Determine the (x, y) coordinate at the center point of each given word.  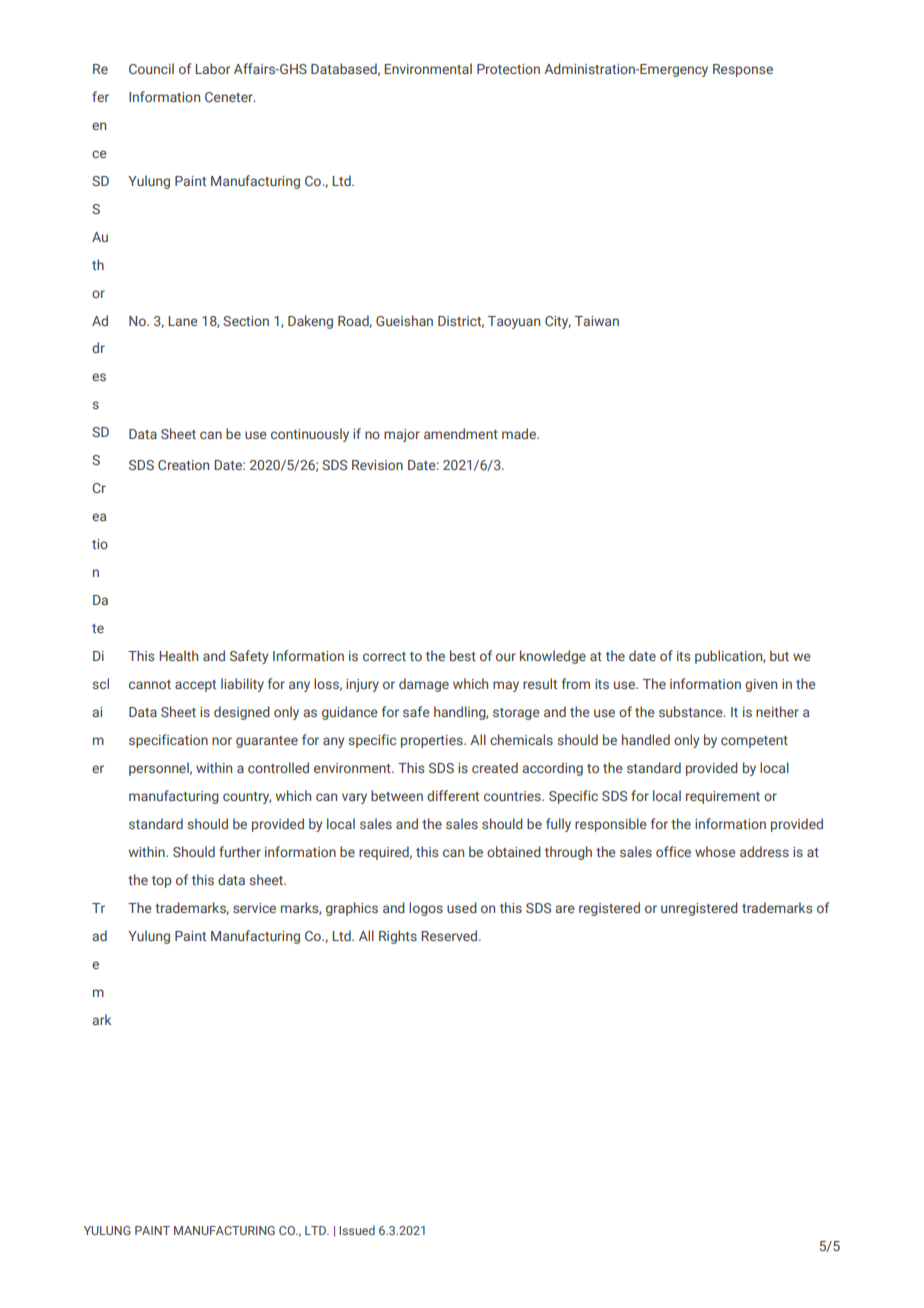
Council (151, 68)
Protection (508, 69)
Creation (183, 465)
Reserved (450, 935)
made (520, 433)
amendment (461, 433)
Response (743, 70)
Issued (357, 1230)
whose (715, 851)
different (453, 795)
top (162, 882)
